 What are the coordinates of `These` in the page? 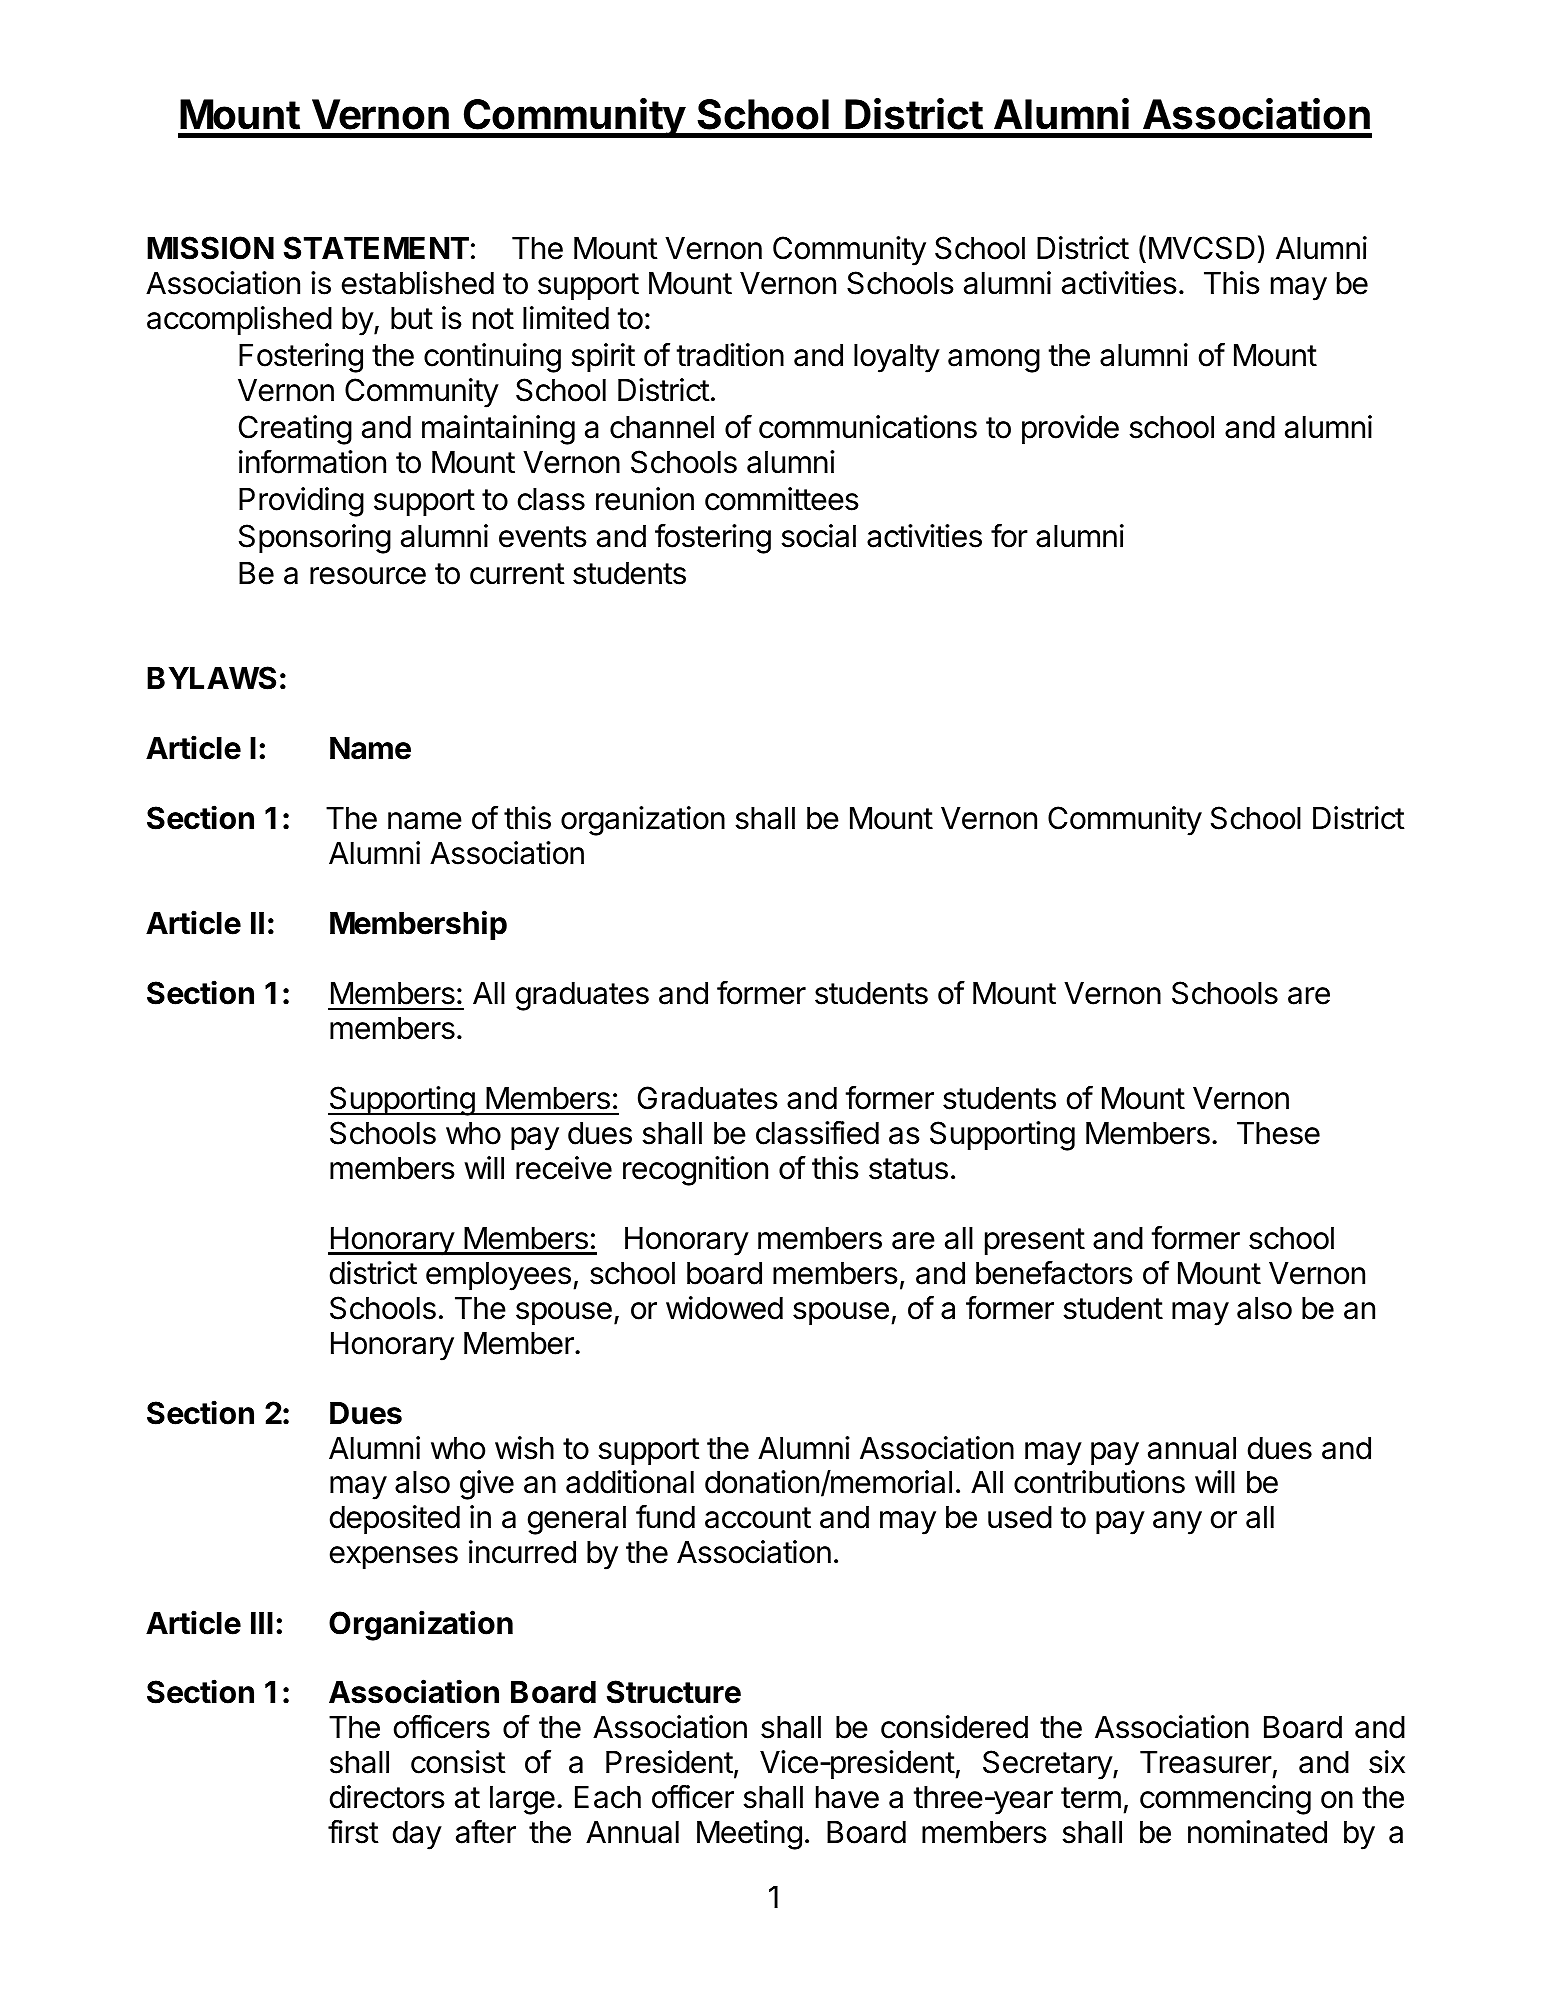 It's located at (1278, 1133).
